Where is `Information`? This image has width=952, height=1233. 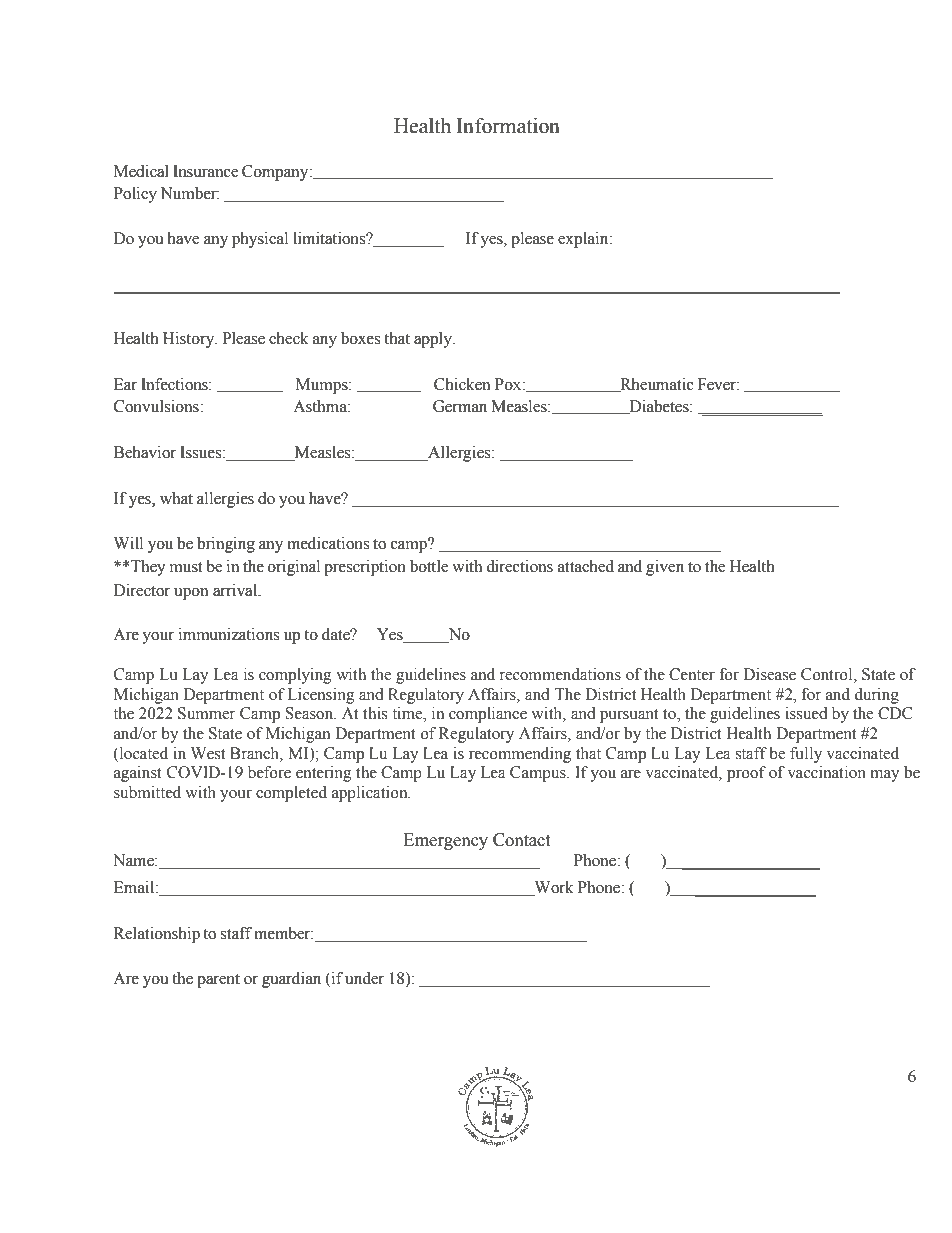 Information is located at coordinates (508, 126).
